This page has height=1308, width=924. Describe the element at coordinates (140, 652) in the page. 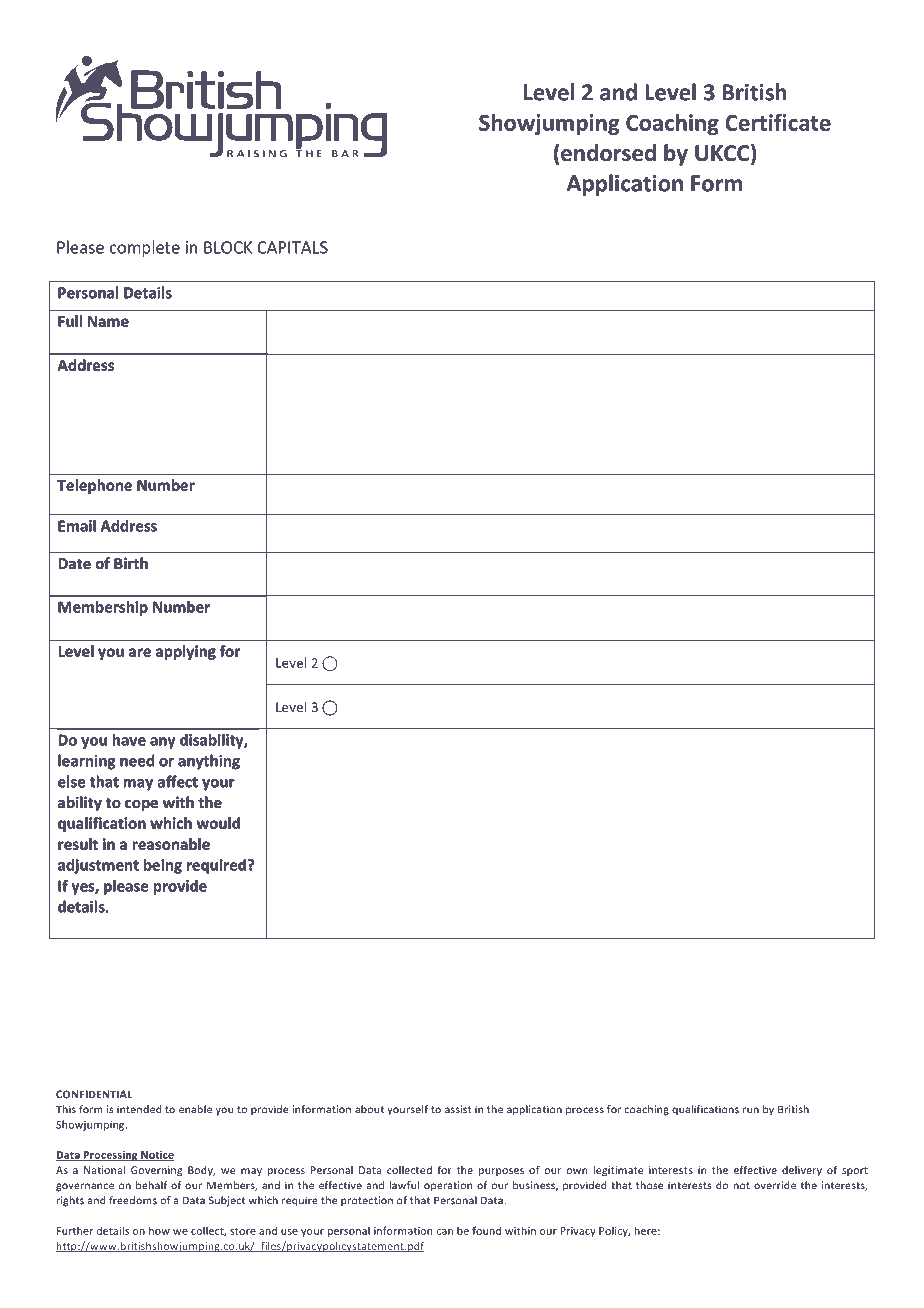

I see `are` at that location.
